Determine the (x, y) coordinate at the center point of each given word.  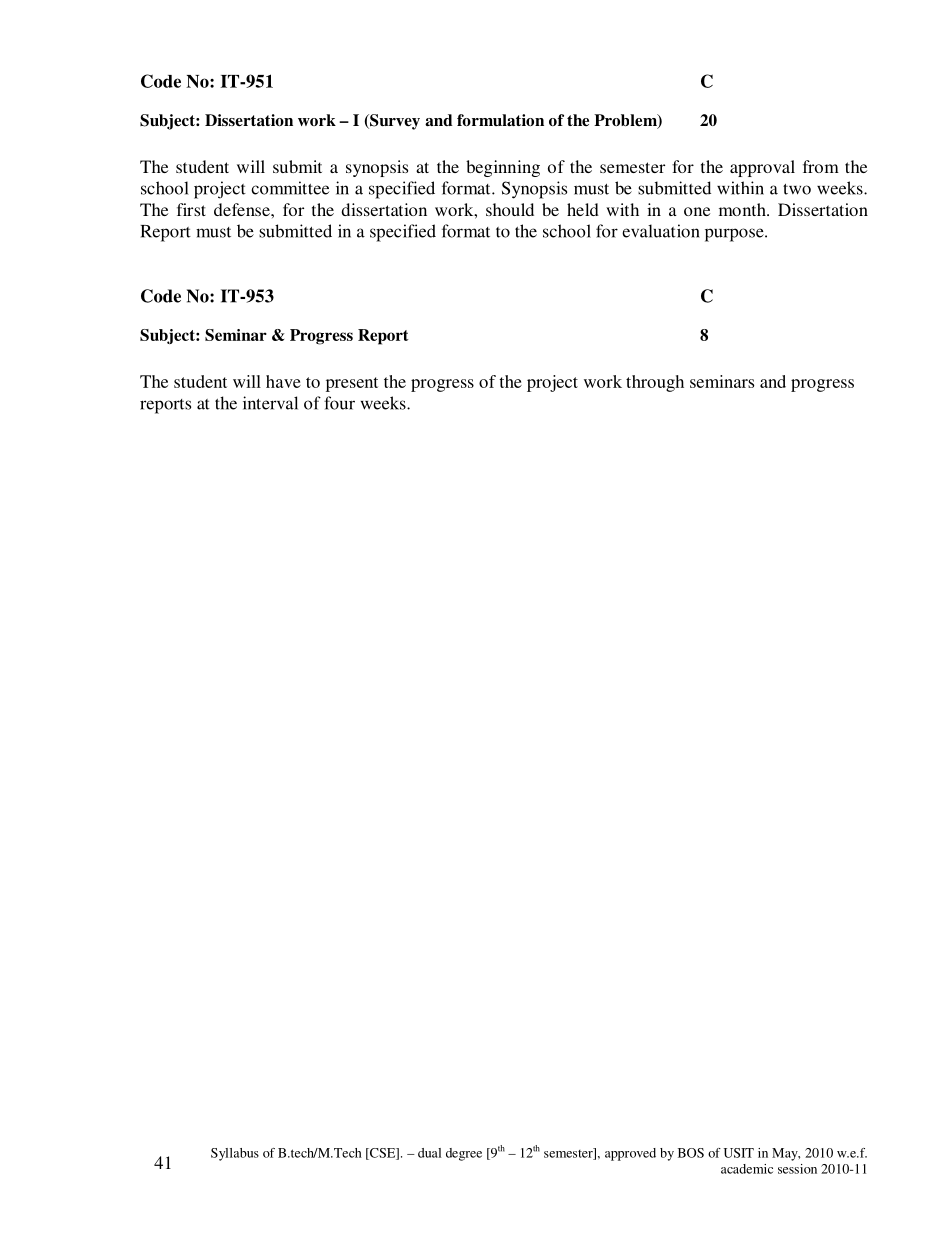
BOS (691, 1153)
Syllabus (235, 1154)
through (655, 383)
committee (290, 188)
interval (270, 403)
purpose (735, 235)
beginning (503, 168)
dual (429, 1153)
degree (464, 1154)
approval (762, 168)
